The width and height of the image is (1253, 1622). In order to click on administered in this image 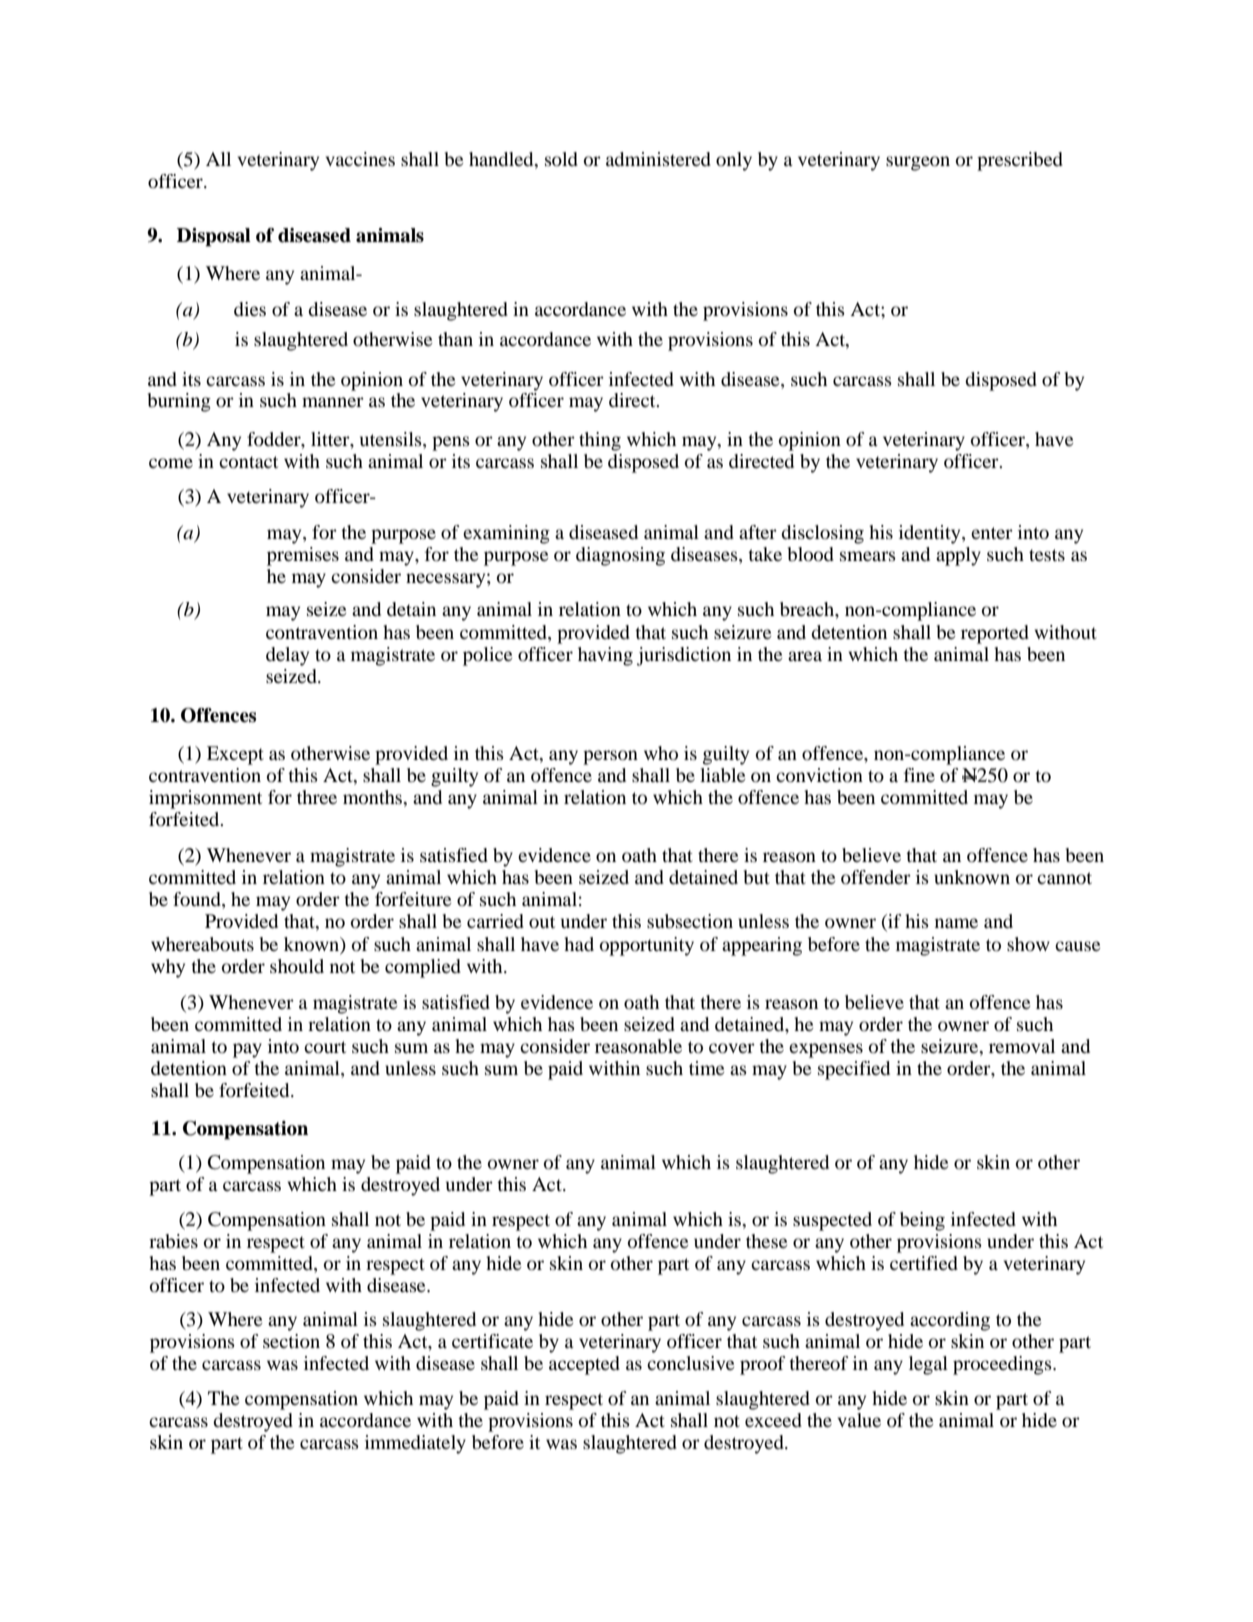, I will do `click(658, 159)`.
